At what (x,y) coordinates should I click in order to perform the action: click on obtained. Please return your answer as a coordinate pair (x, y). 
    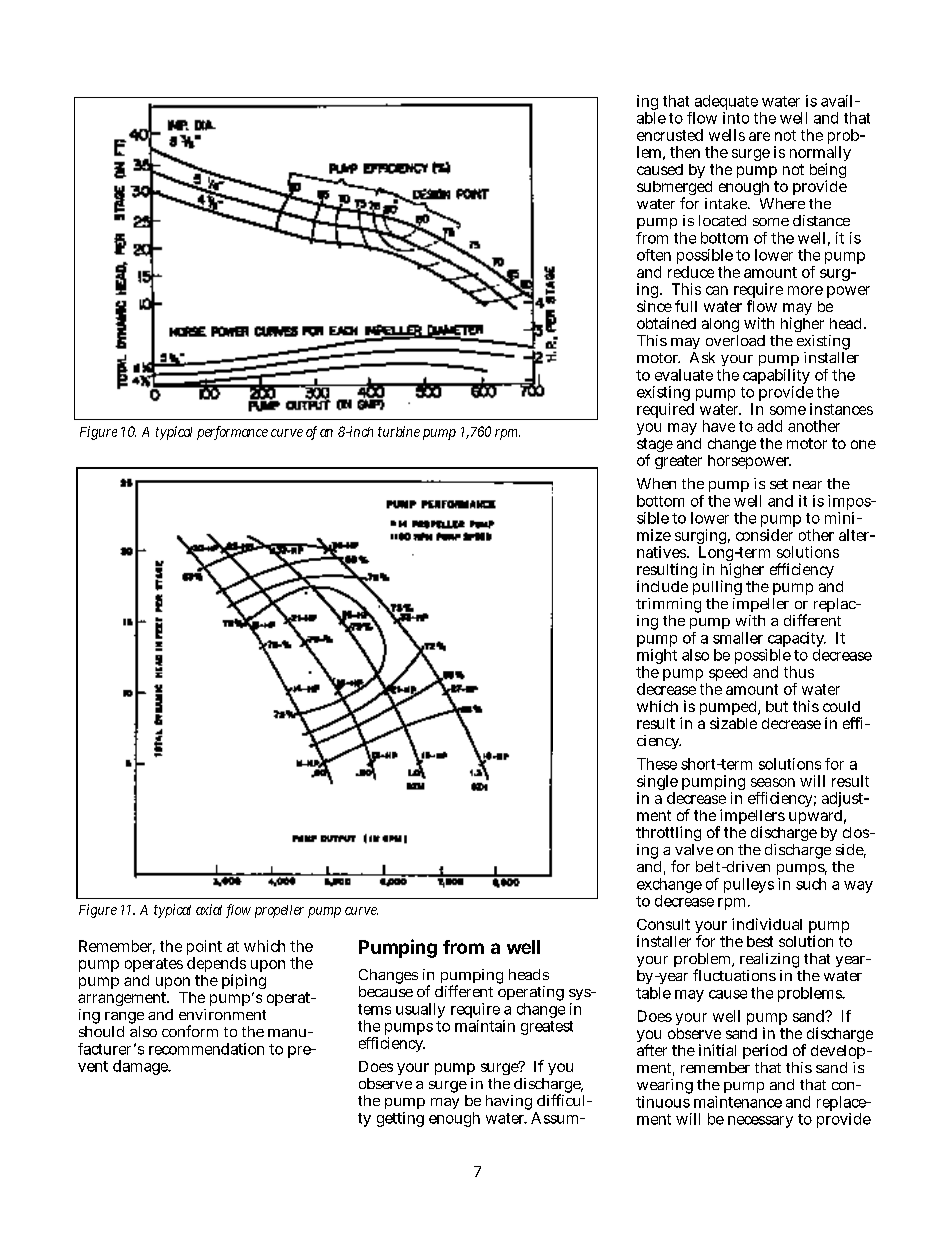
    Looking at the image, I should click on (666, 323).
